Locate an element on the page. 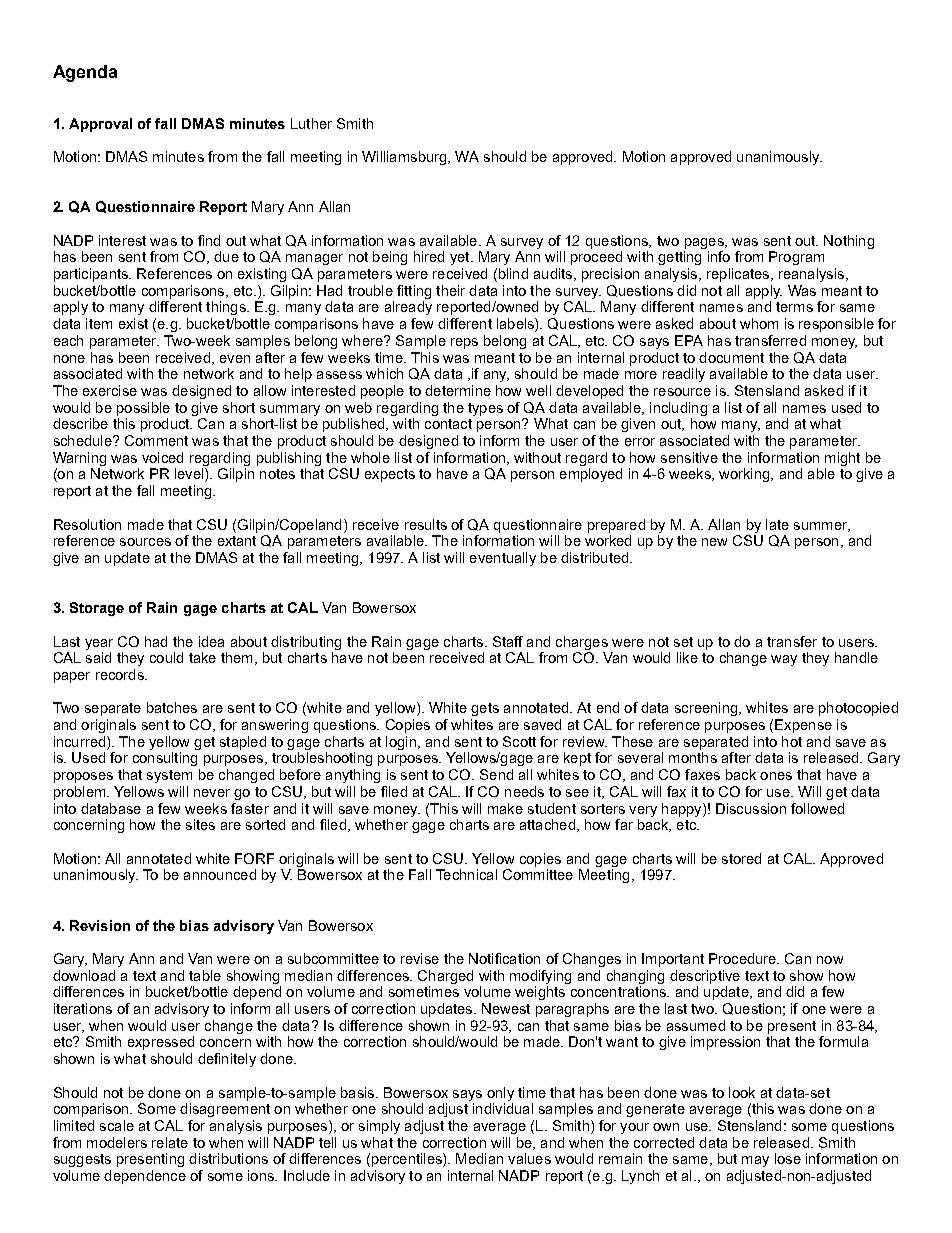  contact is located at coordinates (448, 424).
